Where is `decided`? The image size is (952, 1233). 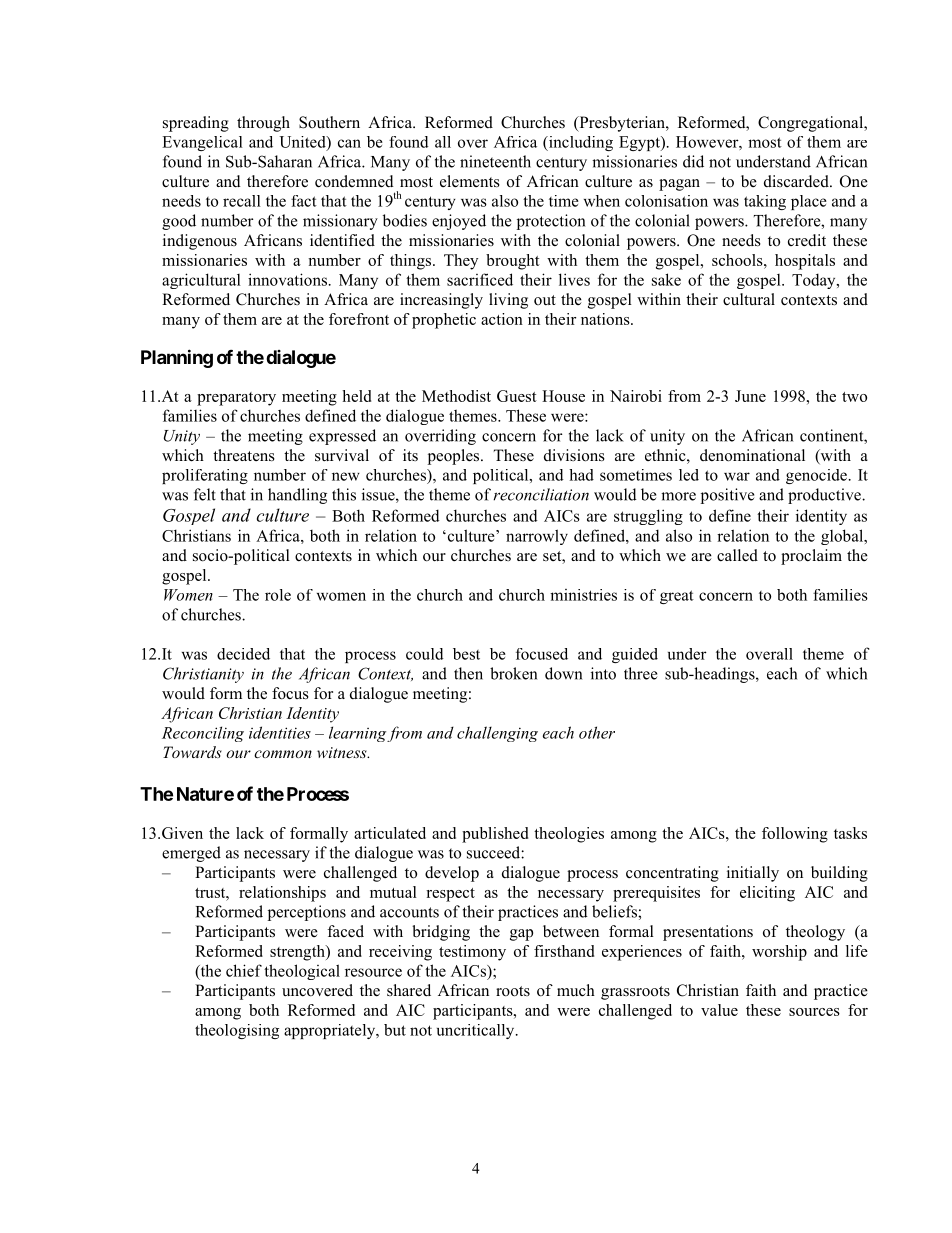
decided is located at coordinates (243, 654).
